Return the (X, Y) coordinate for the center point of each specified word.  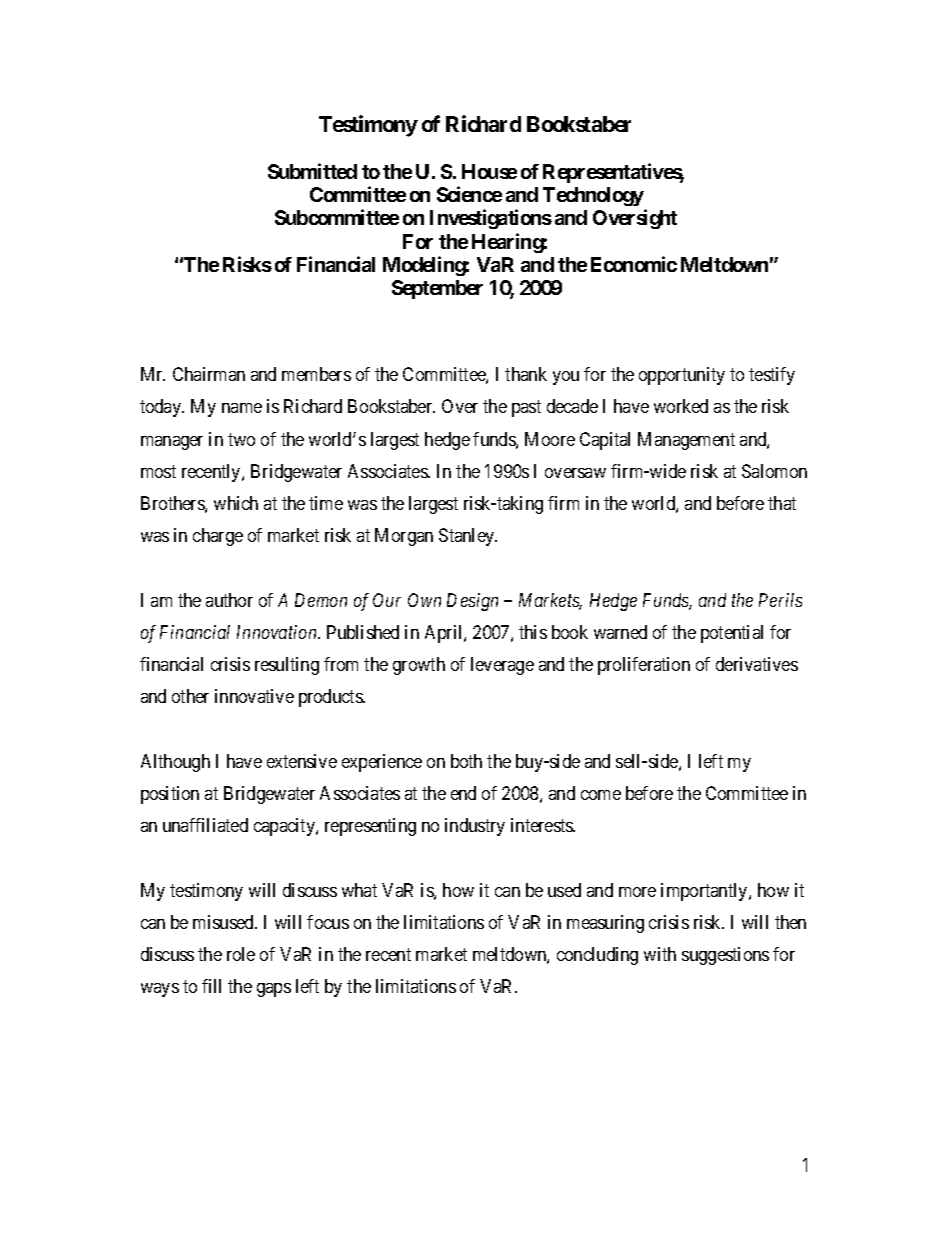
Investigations (491, 219)
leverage (502, 666)
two (241, 439)
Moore (550, 439)
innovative (254, 696)
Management (686, 441)
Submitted (312, 171)
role (241, 954)
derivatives (757, 664)
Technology (593, 196)
